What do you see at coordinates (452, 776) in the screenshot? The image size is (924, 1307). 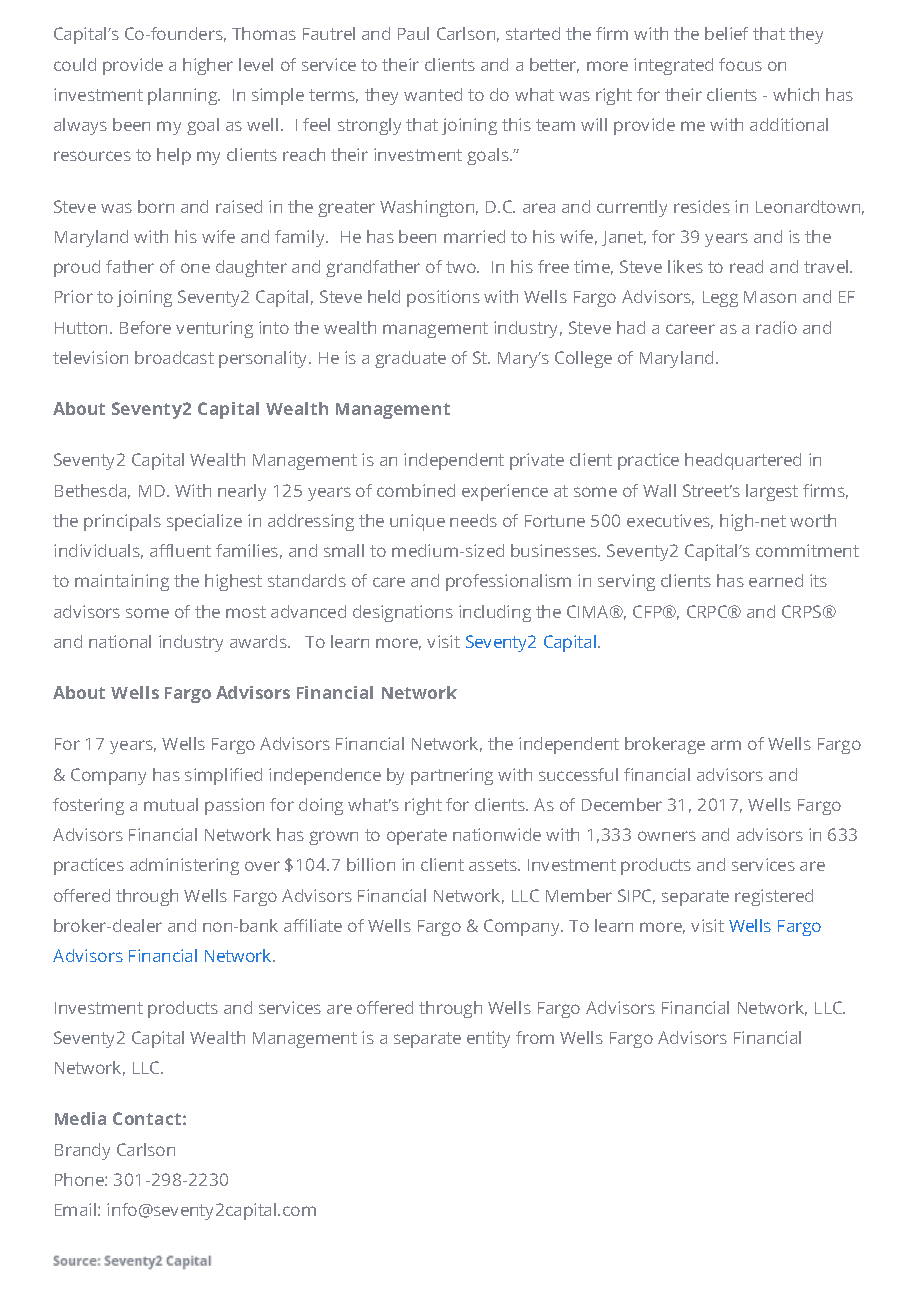 I see `partnering` at bounding box center [452, 776].
